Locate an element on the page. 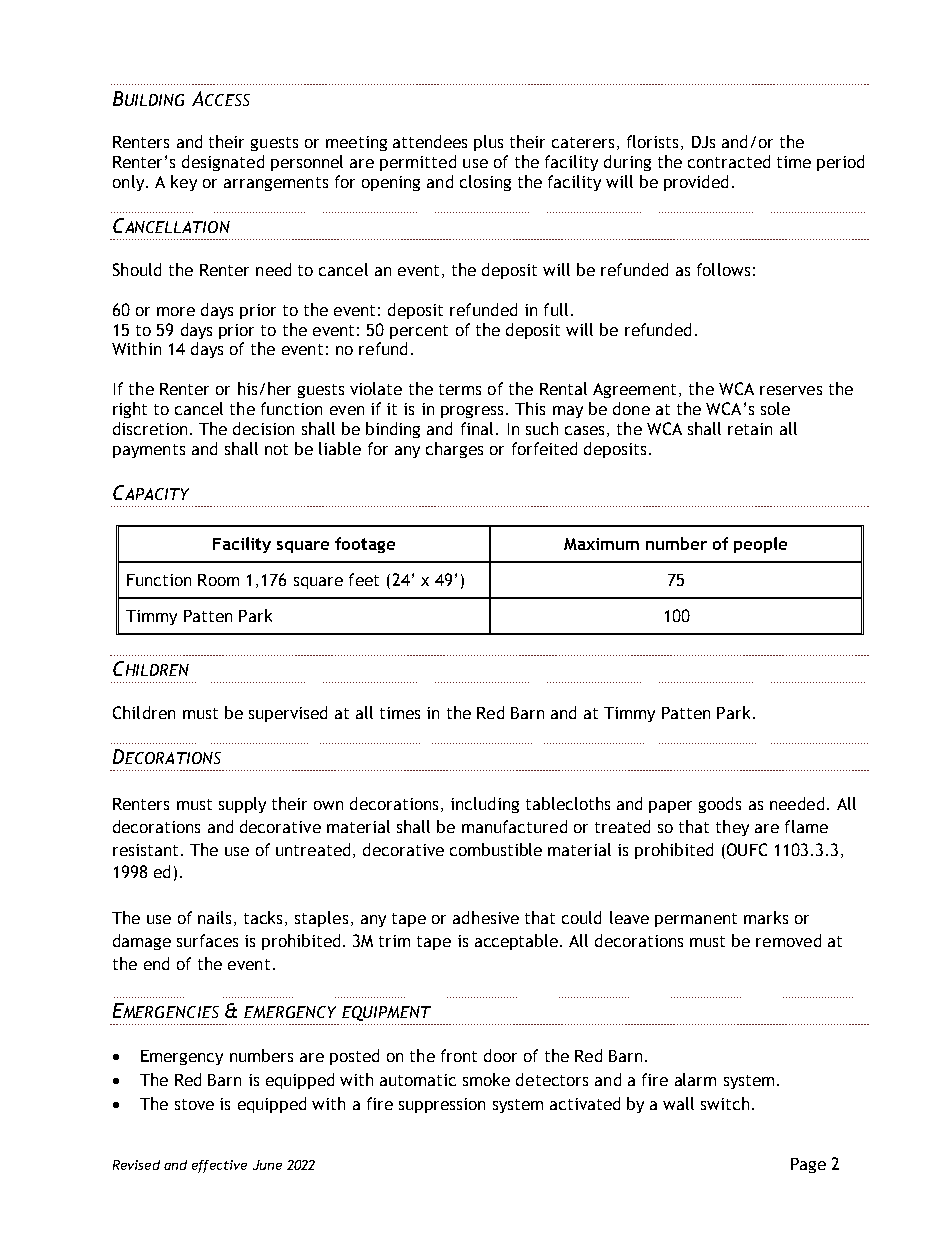 The height and width of the page is (1233, 952). not is located at coordinates (276, 449).
